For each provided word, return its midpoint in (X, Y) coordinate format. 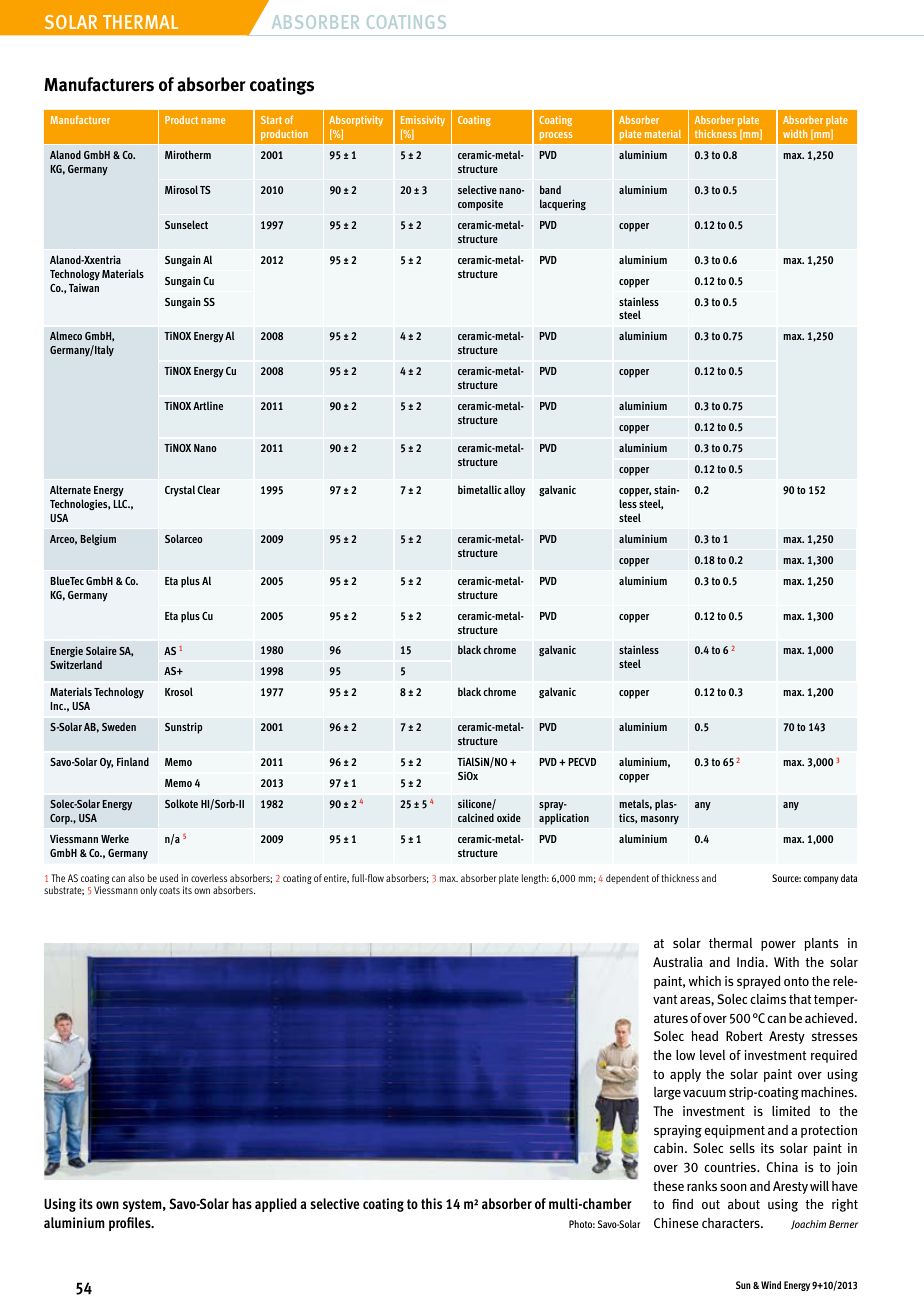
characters (732, 1223)
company (821, 880)
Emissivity (423, 123)
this (431, 1203)
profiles (131, 1224)
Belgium (98, 539)
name (213, 121)
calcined (476, 817)
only (148, 891)
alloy (514, 491)
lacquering (563, 205)
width (795, 134)
